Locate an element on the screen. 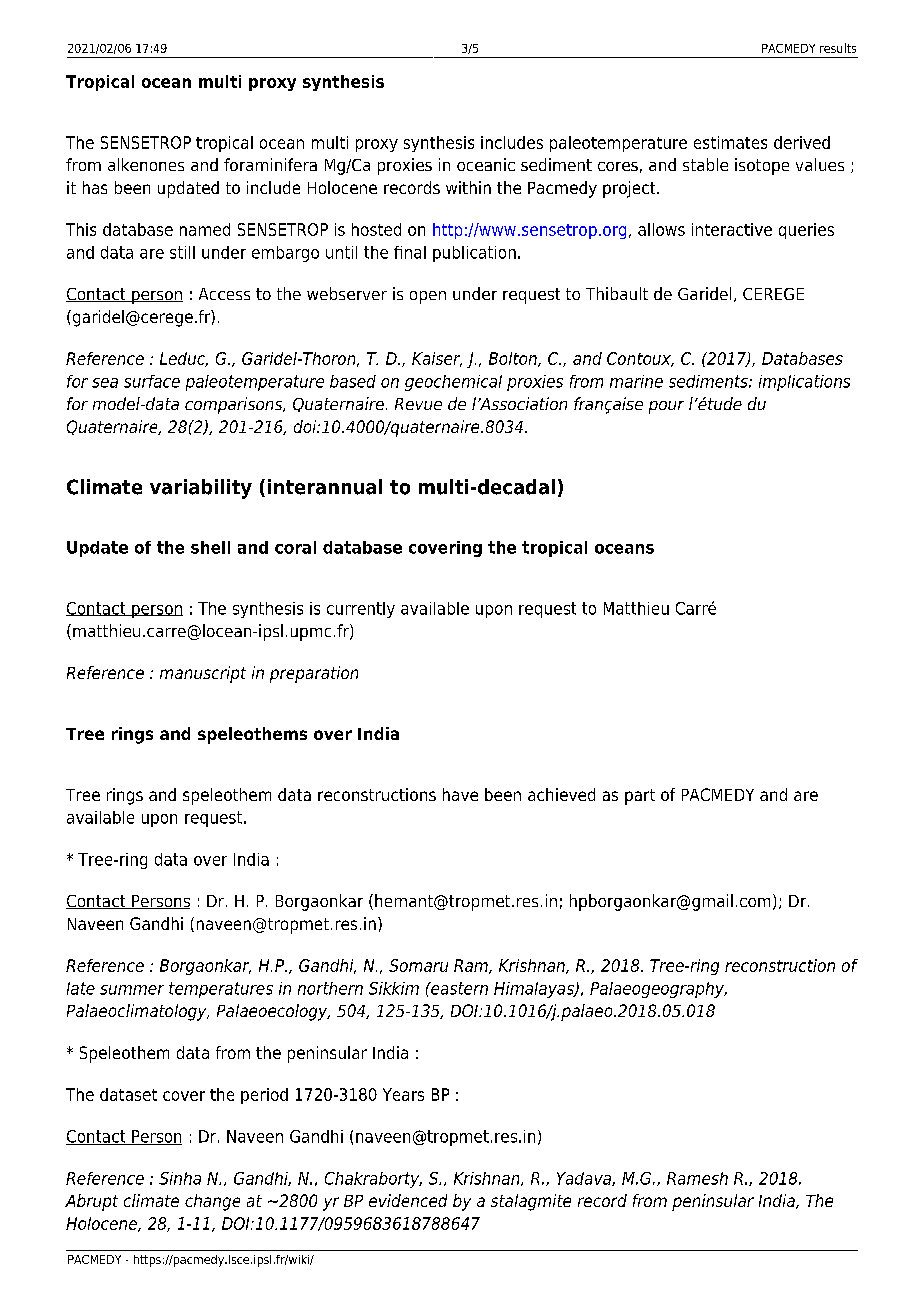 This screenshot has height=1308, width=924. variability is located at coordinates (201, 489).
